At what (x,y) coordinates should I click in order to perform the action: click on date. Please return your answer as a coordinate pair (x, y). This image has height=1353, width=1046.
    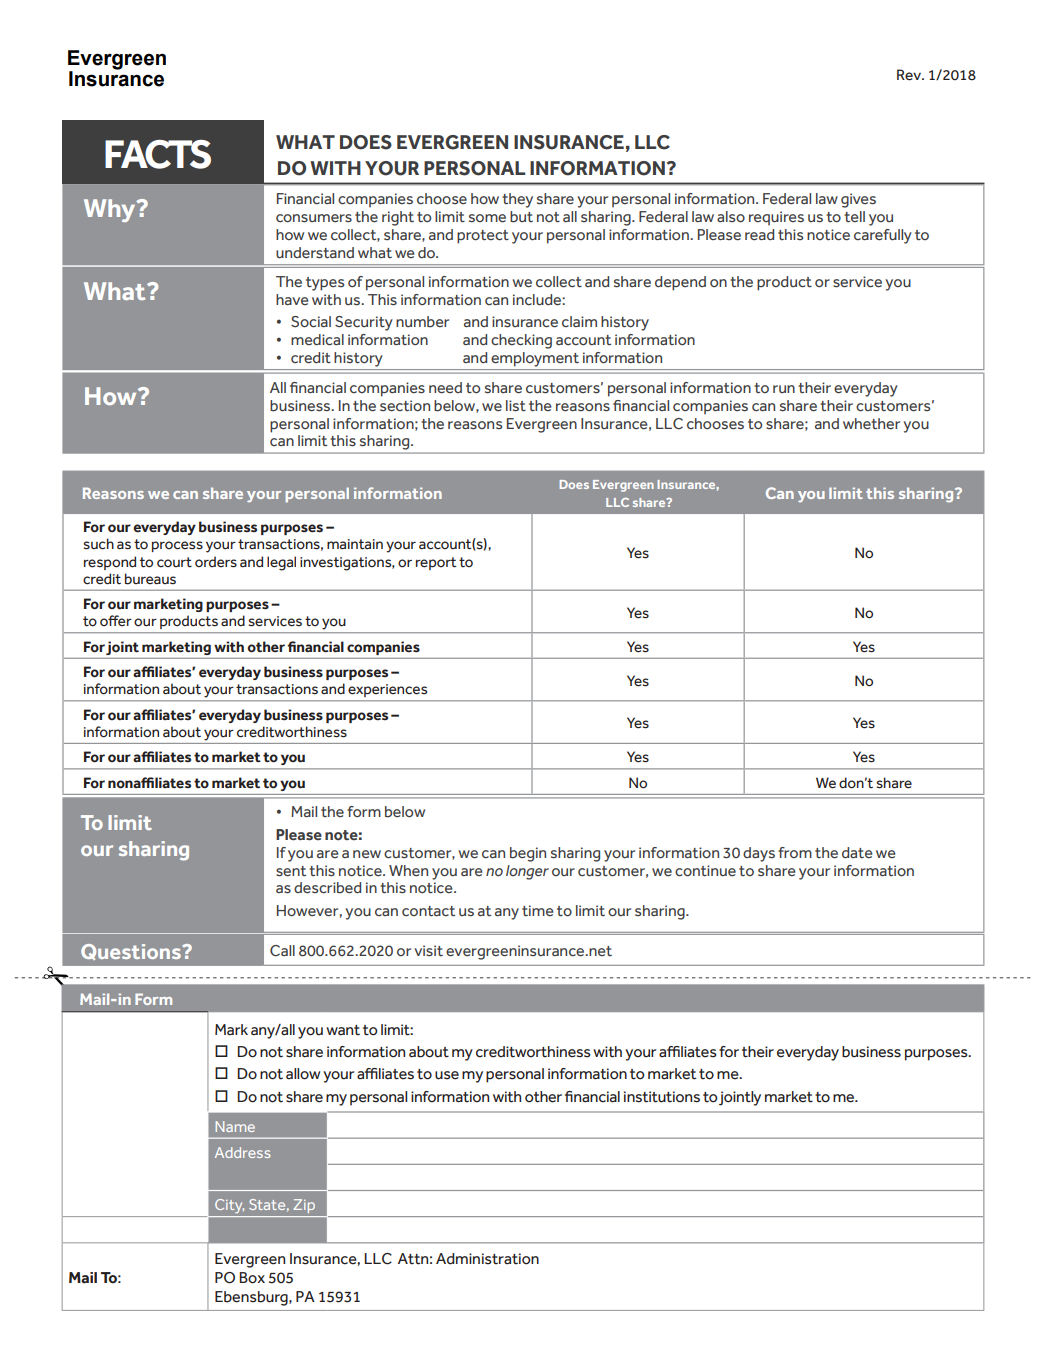
    Looking at the image, I should click on (857, 852).
